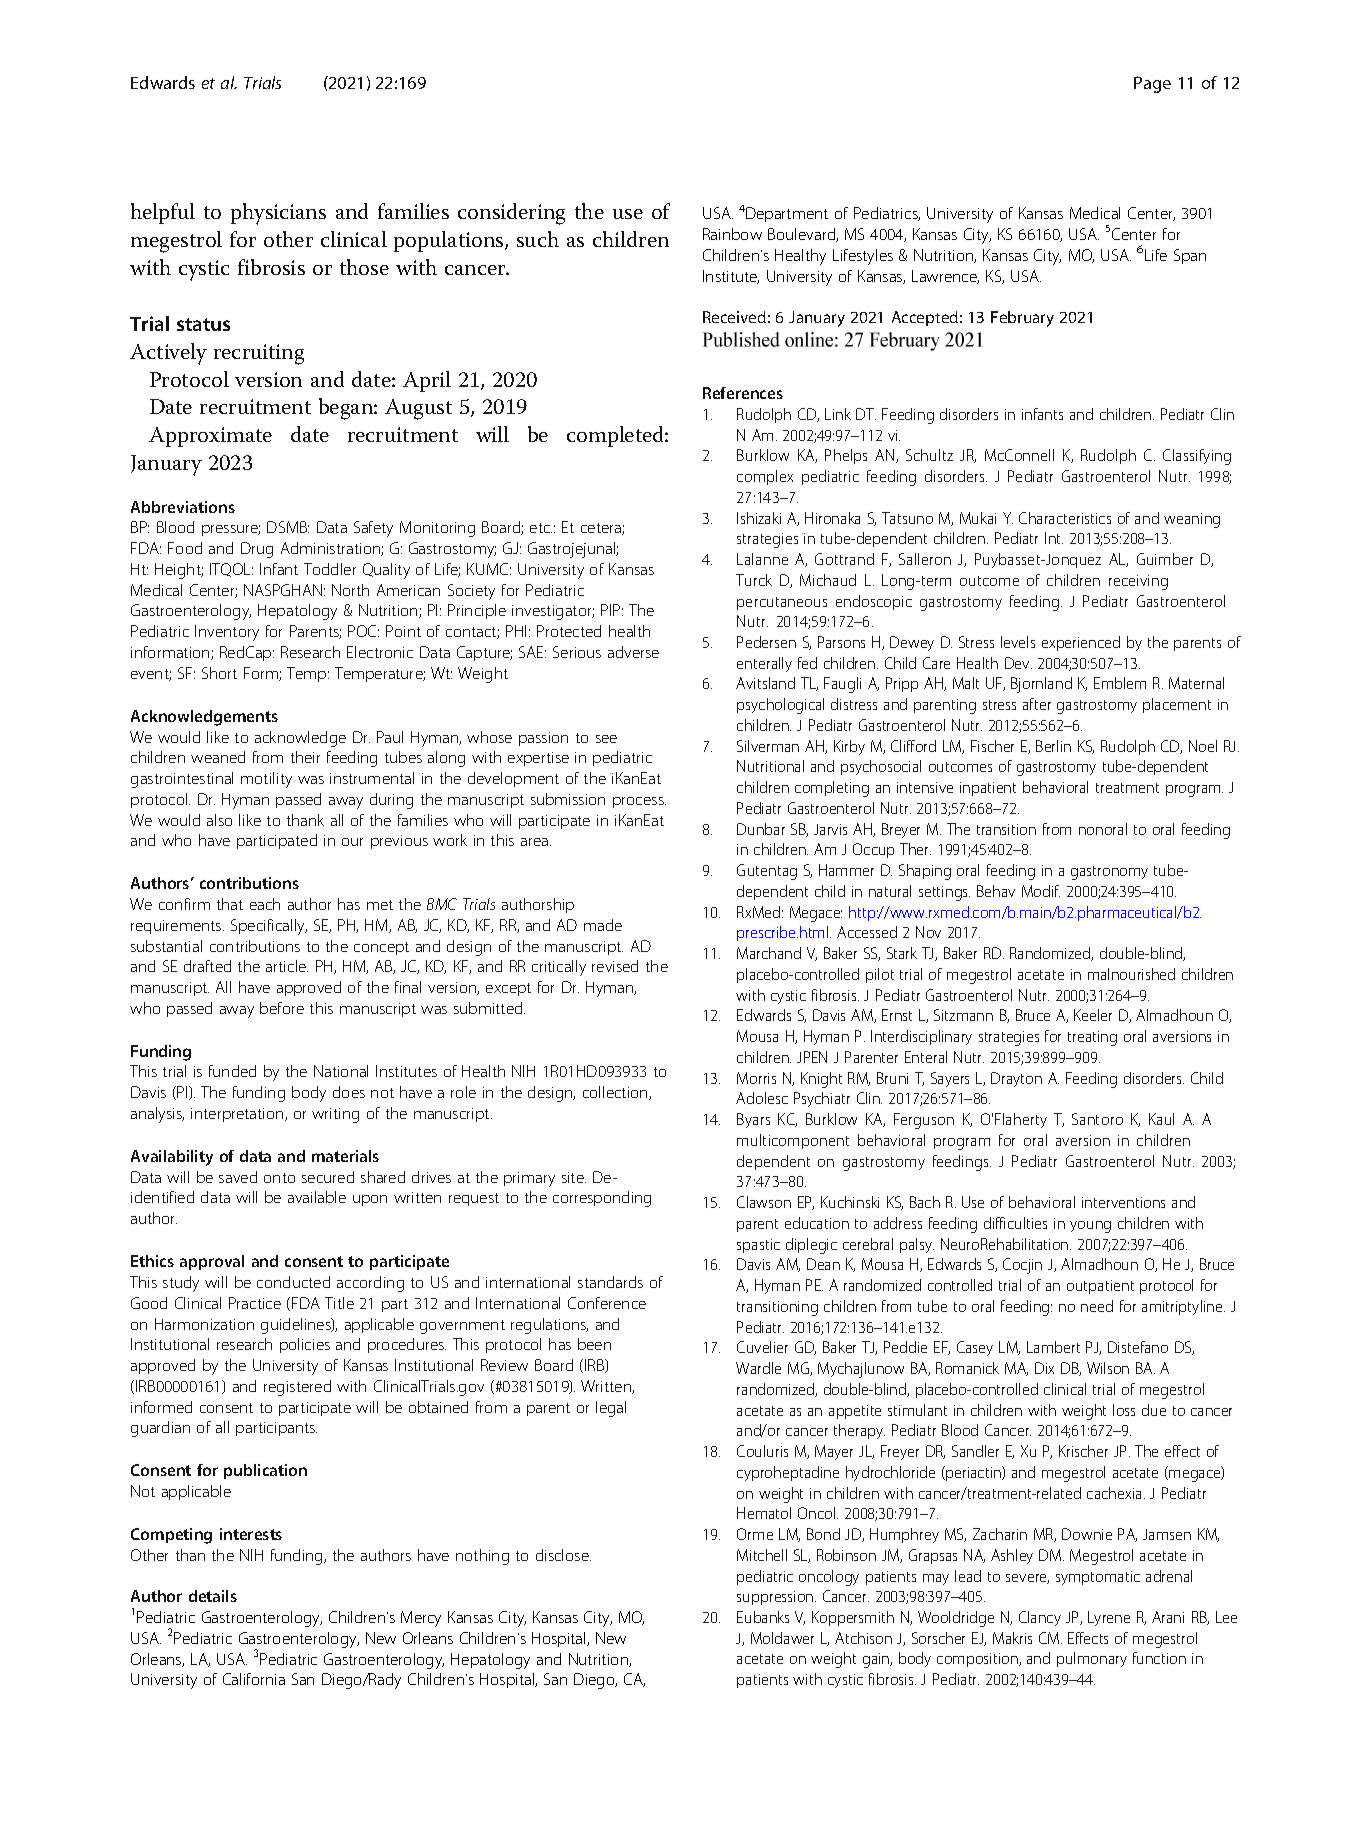 This image has width=1372, height=1823. I want to click on physicians, so click(278, 214).
